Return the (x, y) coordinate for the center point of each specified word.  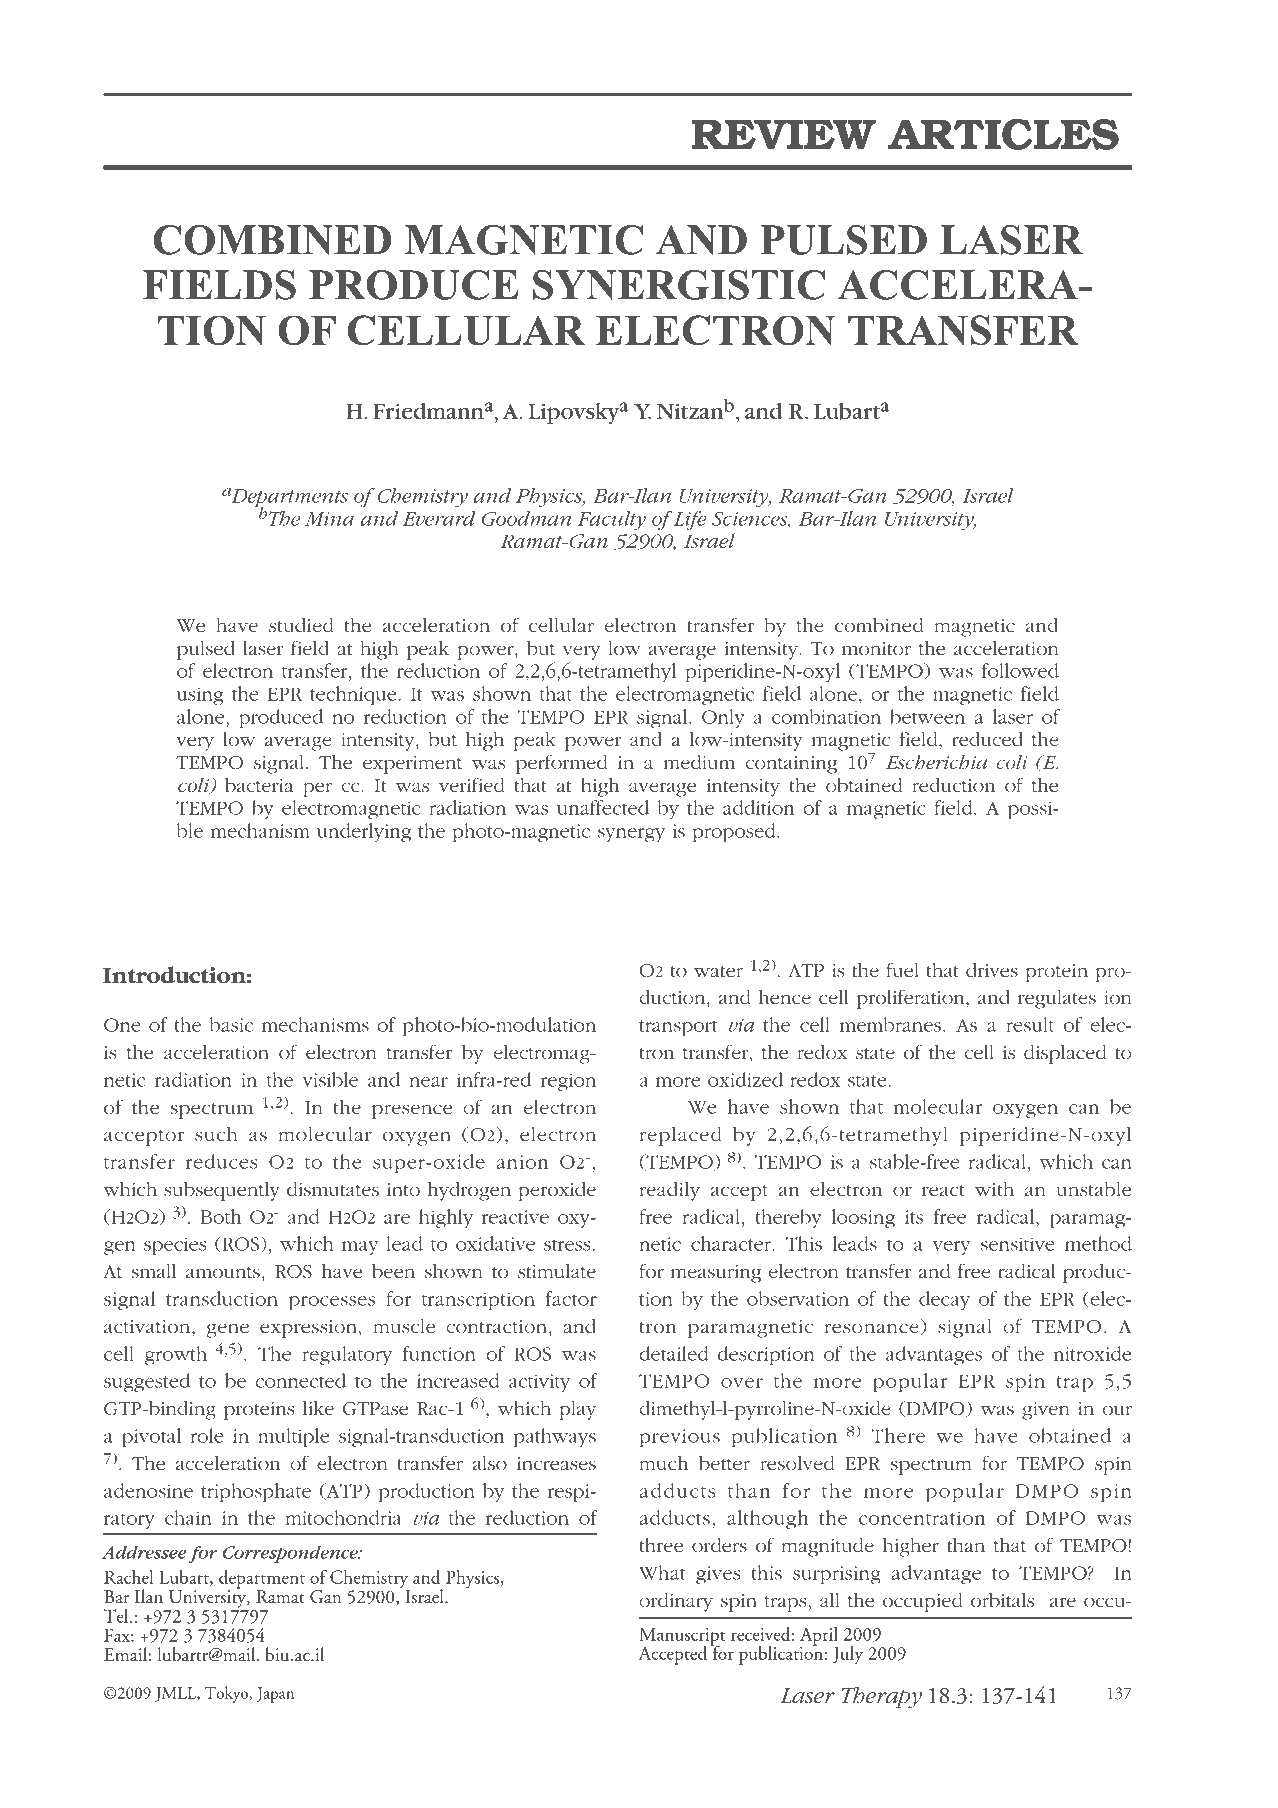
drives (992, 970)
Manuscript (682, 1637)
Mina (329, 519)
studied (301, 625)
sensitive (1017, 1244)
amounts (223, 1272)
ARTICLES (1003, 134)
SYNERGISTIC (679, 285)
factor (571, 1298)
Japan (275, 1695)
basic (231, 1024)
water (718, 971)
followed (1020, 670)
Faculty (611, 521)
